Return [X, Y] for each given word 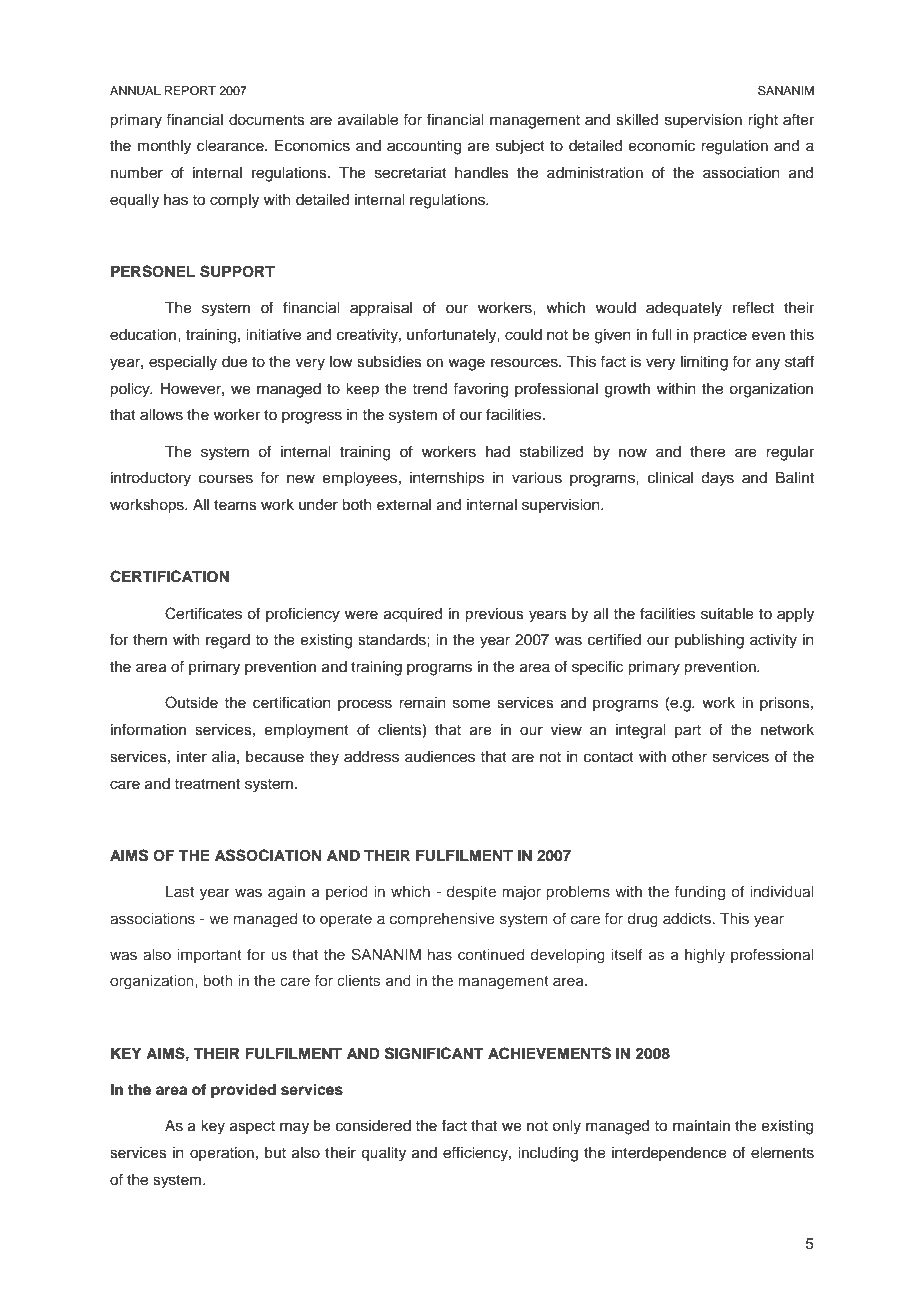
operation [222, 1154]
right [763, 121]
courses [226, 479]
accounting [424, 147]
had [498, 452]
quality [383, 1154]
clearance [231, 146]
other [689, 757]
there [707, 452]
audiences [440, 757]
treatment [207, 784]
